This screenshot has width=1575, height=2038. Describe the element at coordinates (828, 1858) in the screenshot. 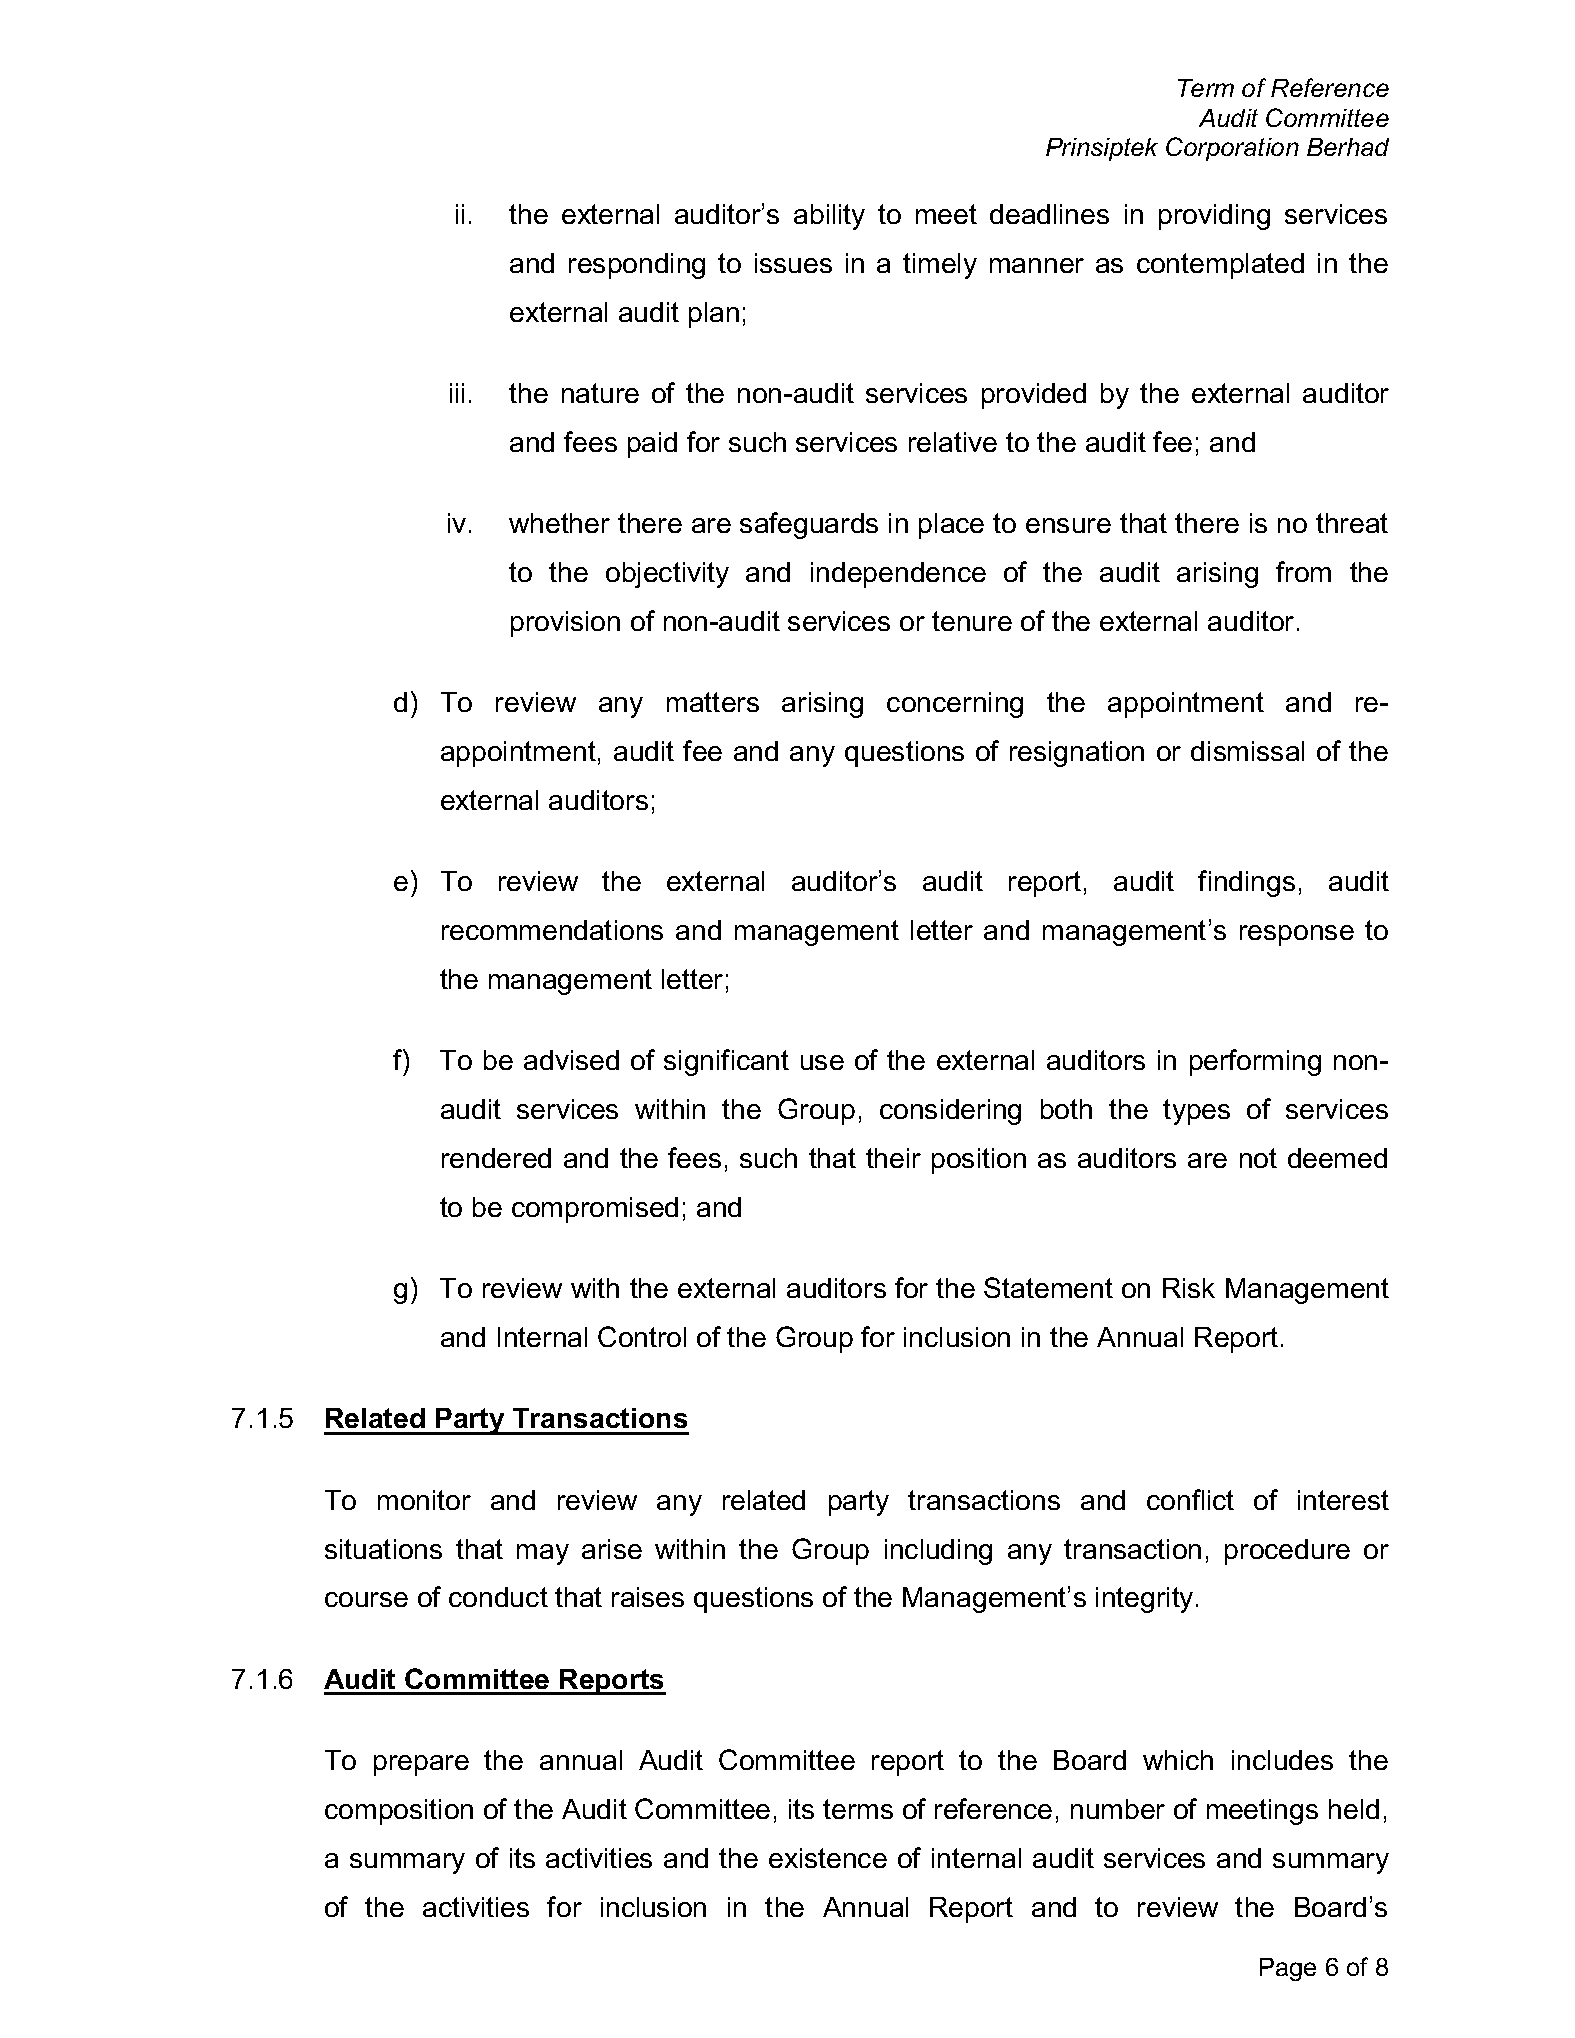

I see `existence` at that location.
